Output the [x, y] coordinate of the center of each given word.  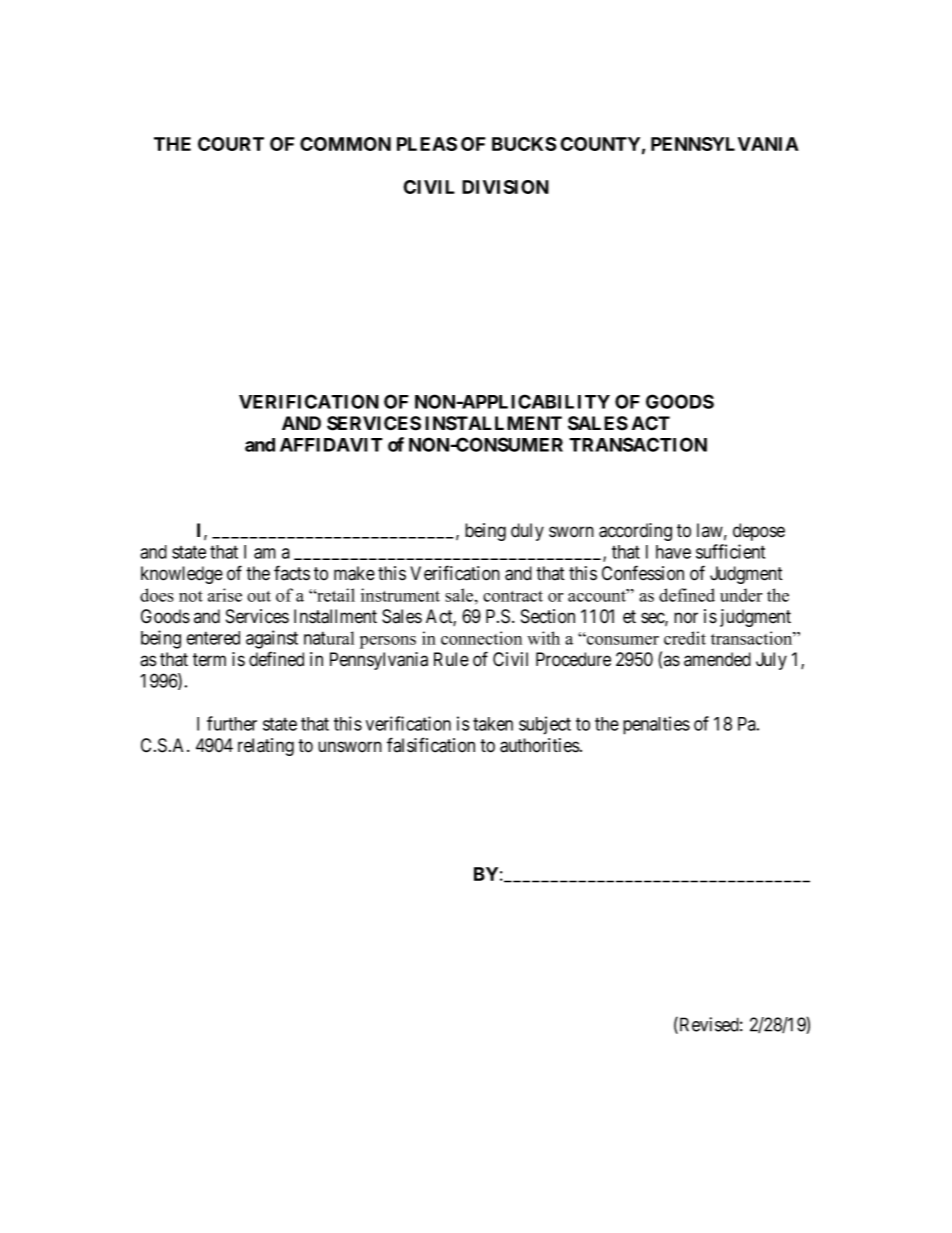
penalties [656, 725]
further [232, 723]
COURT [231, 144]
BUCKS [524, 144]
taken [493, 724]
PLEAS [427, 144]
